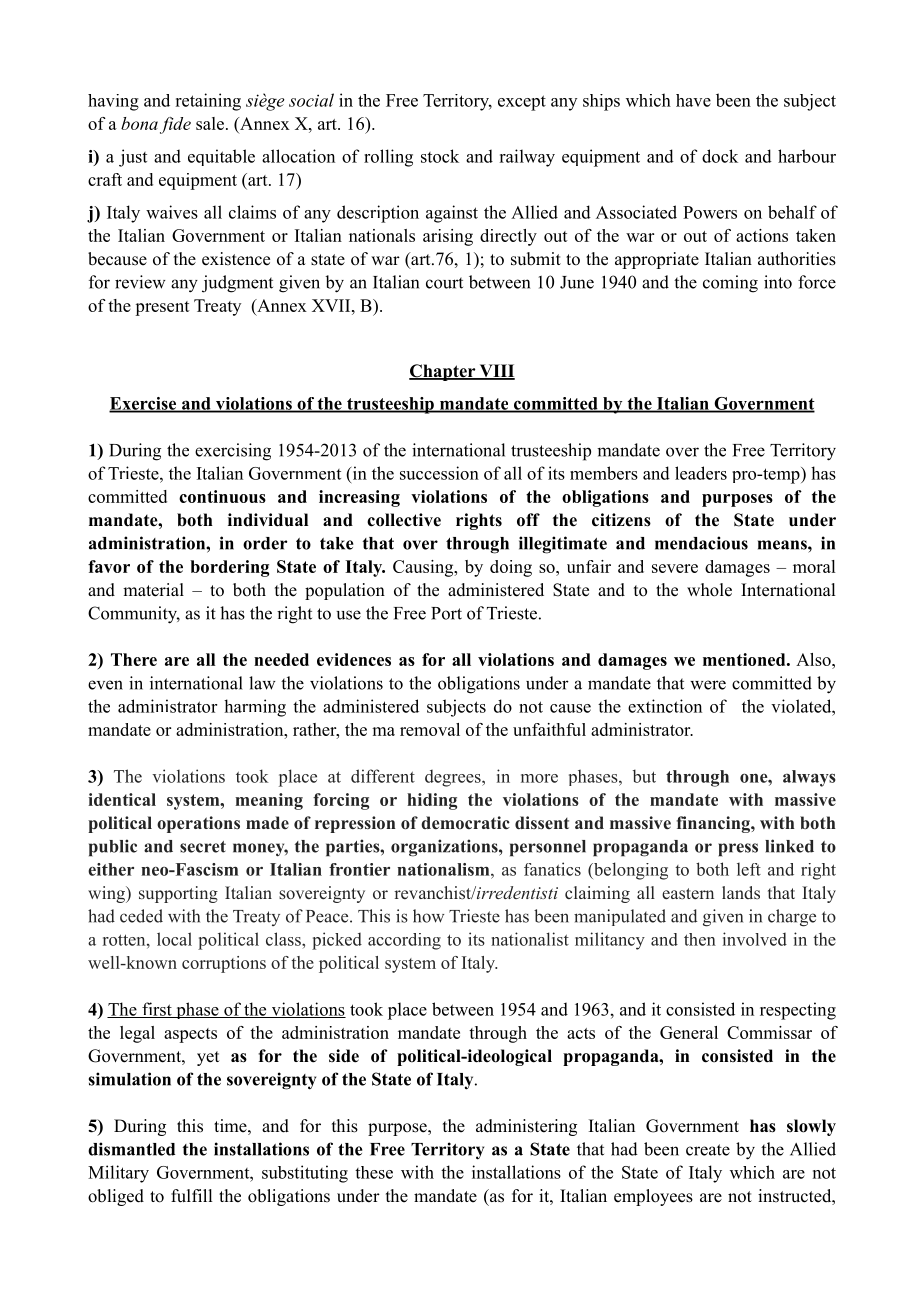 Image resolution: width=924 pixels, height=1308 pixels. Describe the element at coordinates (701, 473) in the document. I see `leaders` at that location.
